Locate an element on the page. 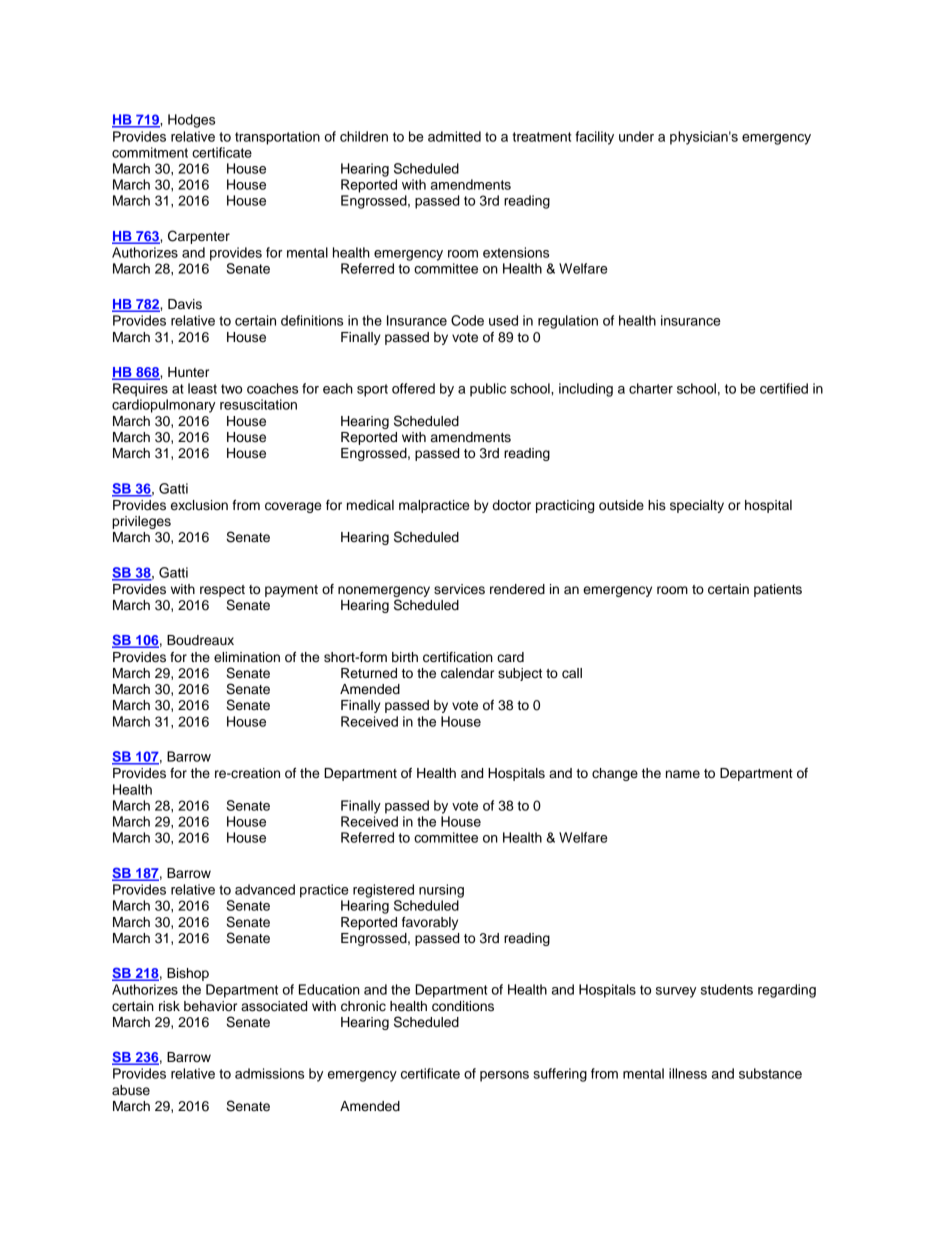 This document has width=952, height=1233. services is located at coordinates (459, 589).
